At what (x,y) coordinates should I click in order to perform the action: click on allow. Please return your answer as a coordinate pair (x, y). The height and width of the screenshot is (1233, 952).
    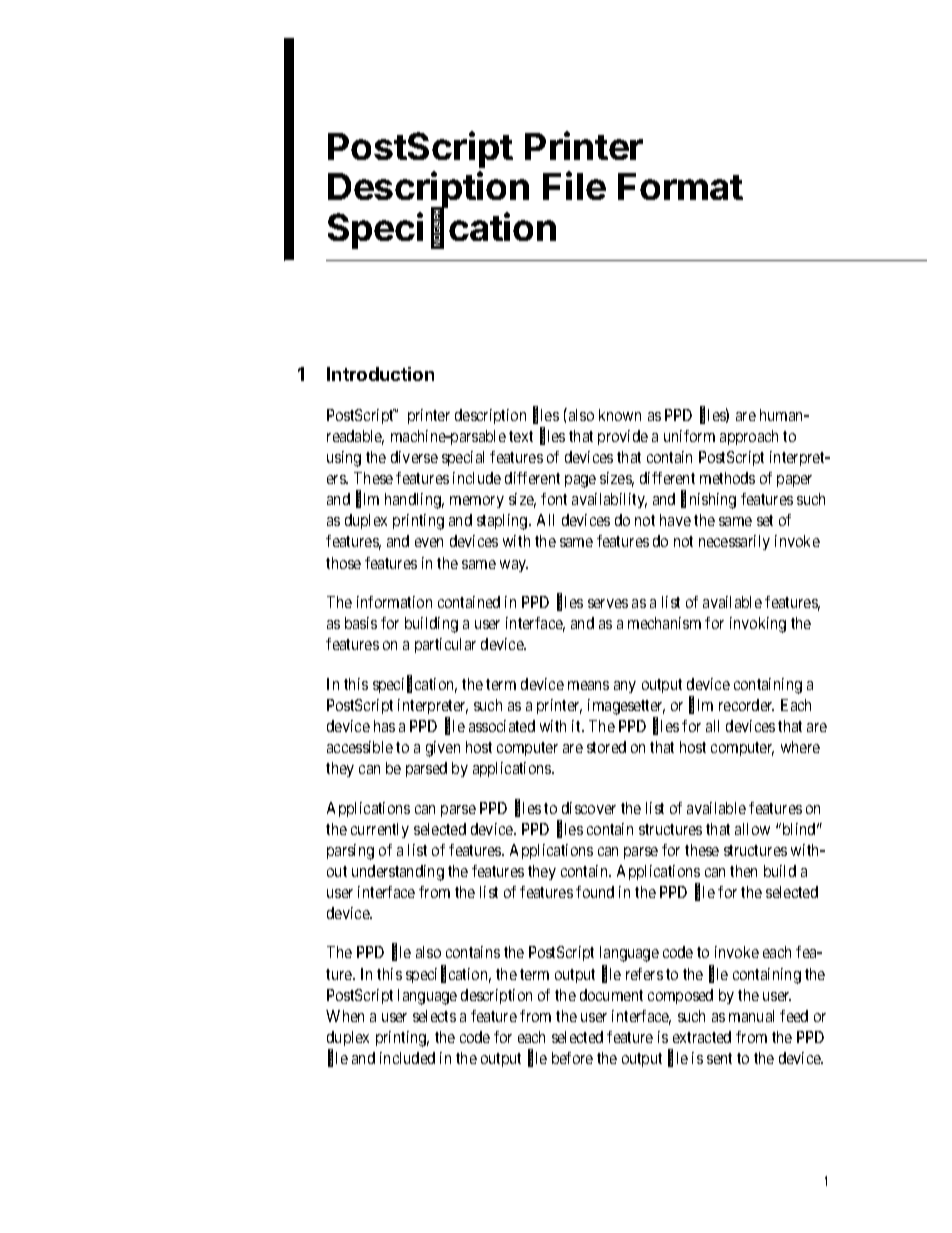
    Looking at the image, I should click on (752, 829).
